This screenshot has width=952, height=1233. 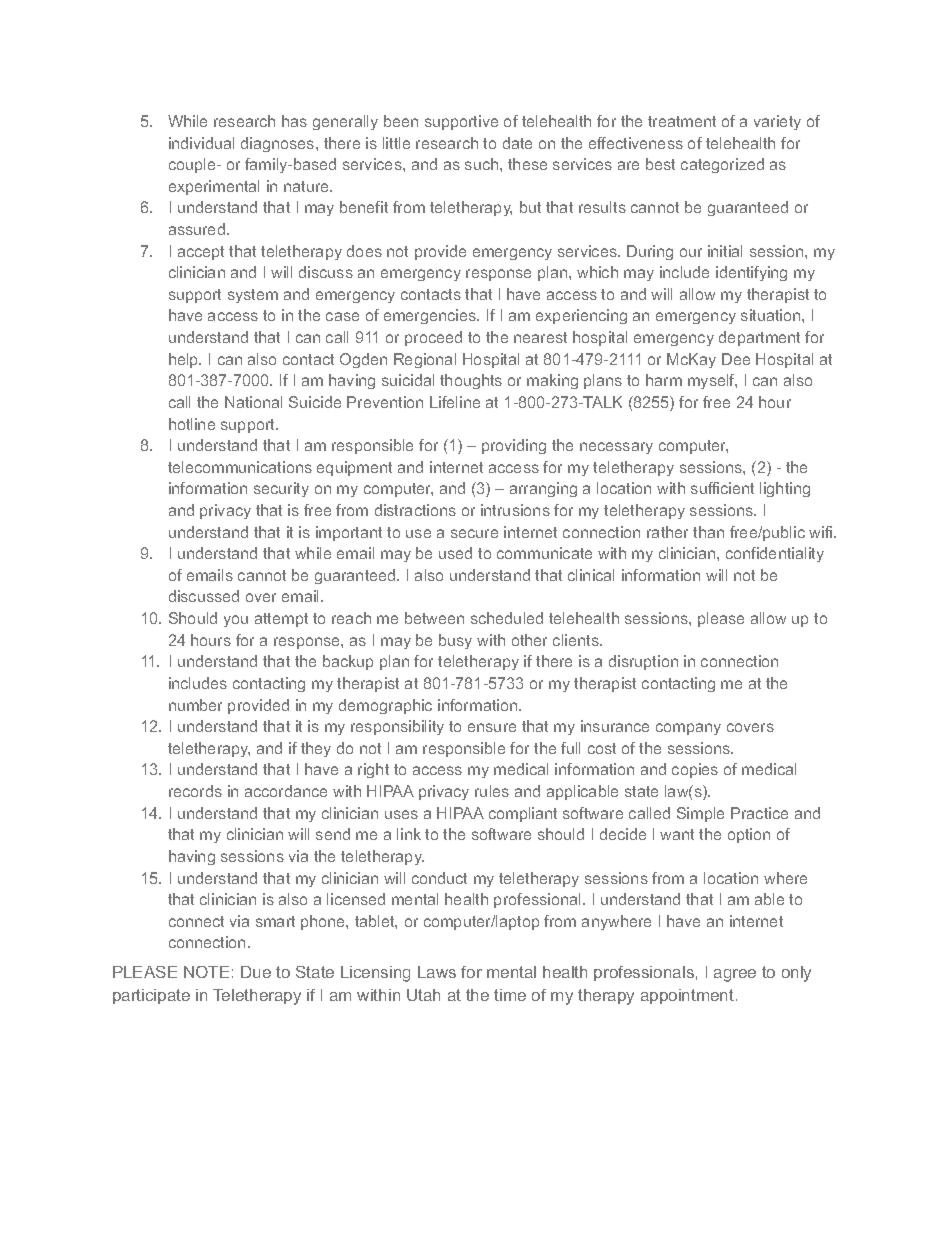 What do you see at coordinates (195, 791) in the screenshot?
I see `records` at bounding box center [195, 791].
